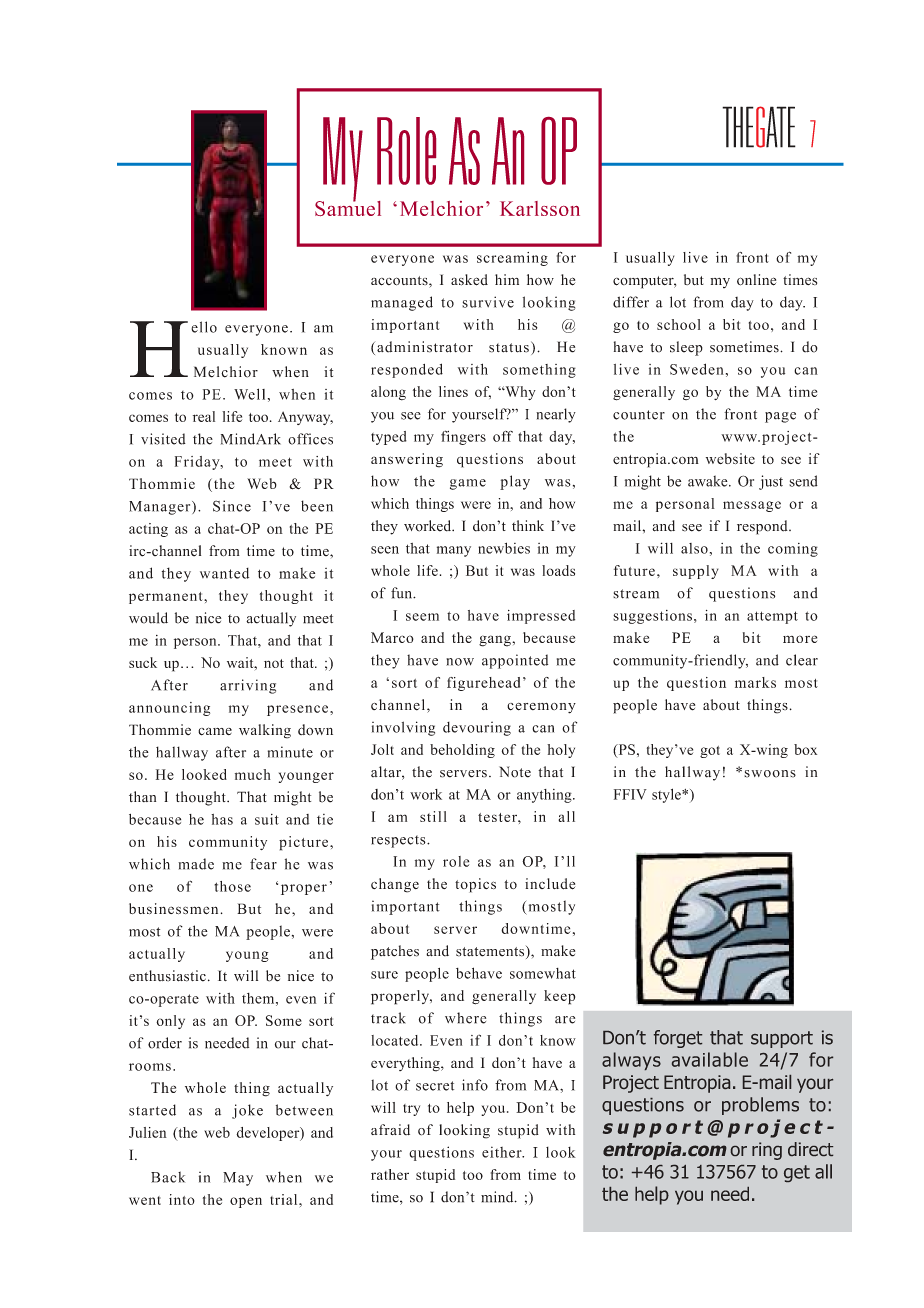  Describe the element at coordinates (238, 1179) in the screenshot. I see `May` at that location.
